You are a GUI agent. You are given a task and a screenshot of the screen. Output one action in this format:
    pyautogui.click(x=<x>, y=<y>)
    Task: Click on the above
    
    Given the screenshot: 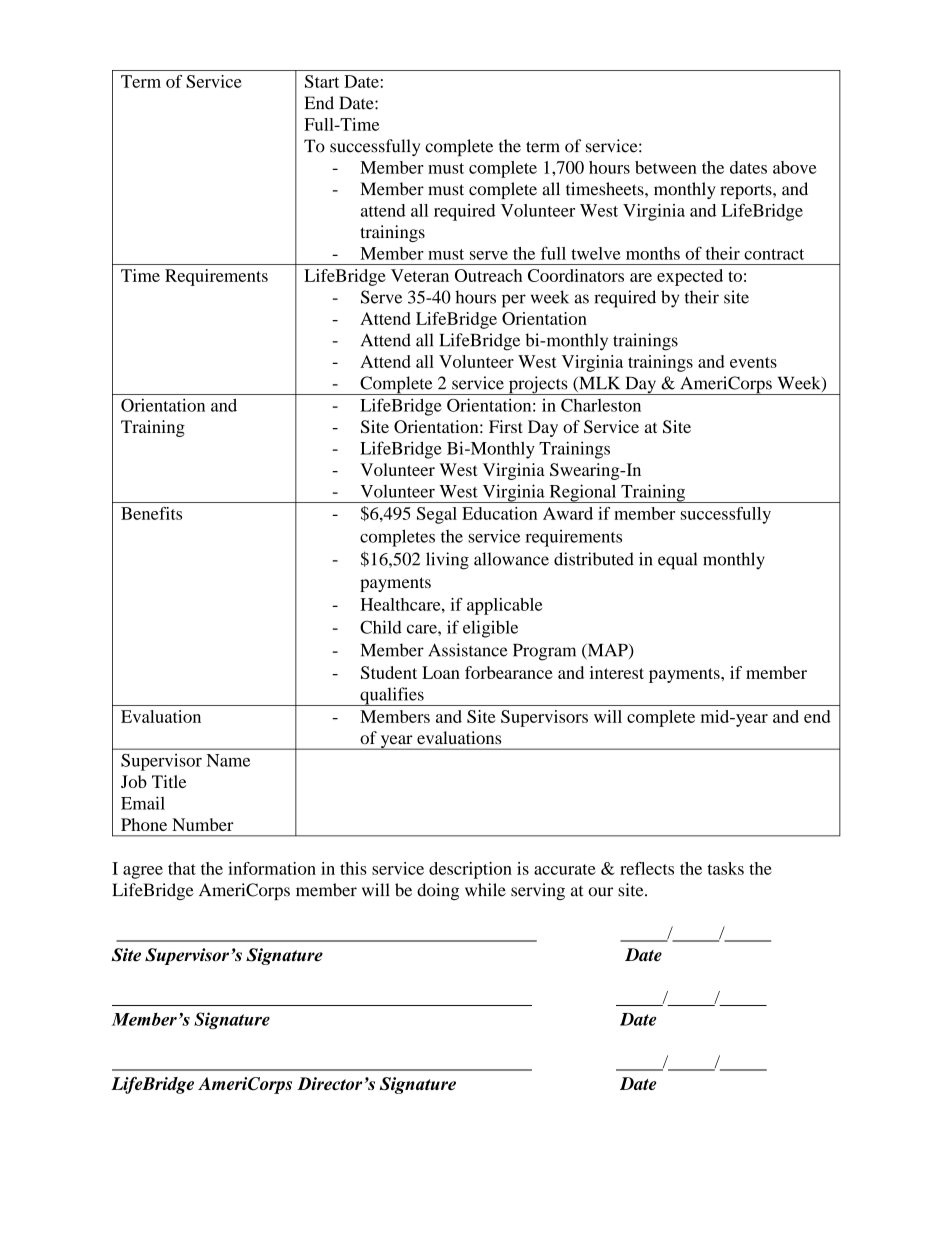 What is the action you would take?
    pyautogui.click(x=794, y=167)
